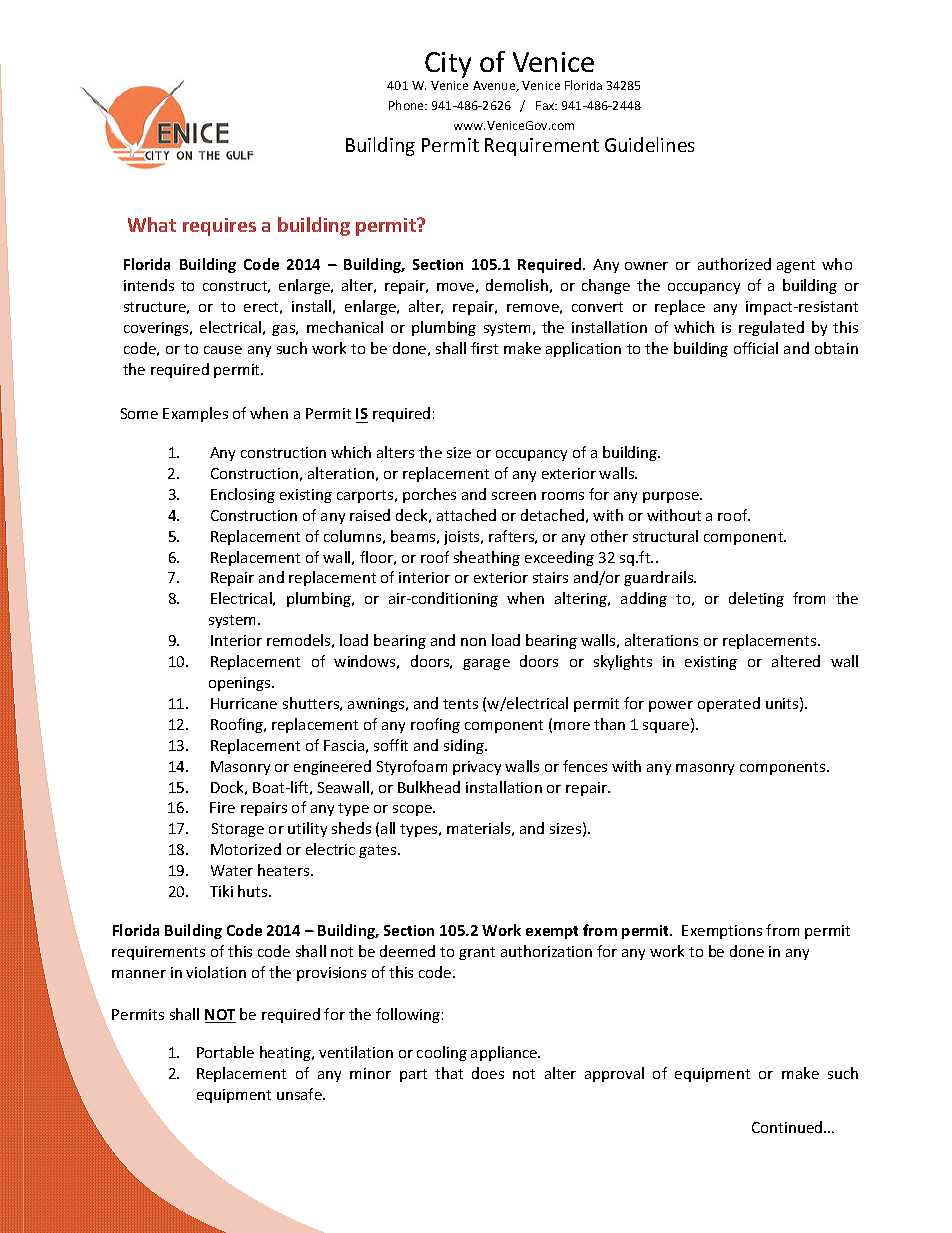 This document has width=952, height=1233. Describe the element at coordinates (487, 558) in the document. I see `sheathing` at that location.
